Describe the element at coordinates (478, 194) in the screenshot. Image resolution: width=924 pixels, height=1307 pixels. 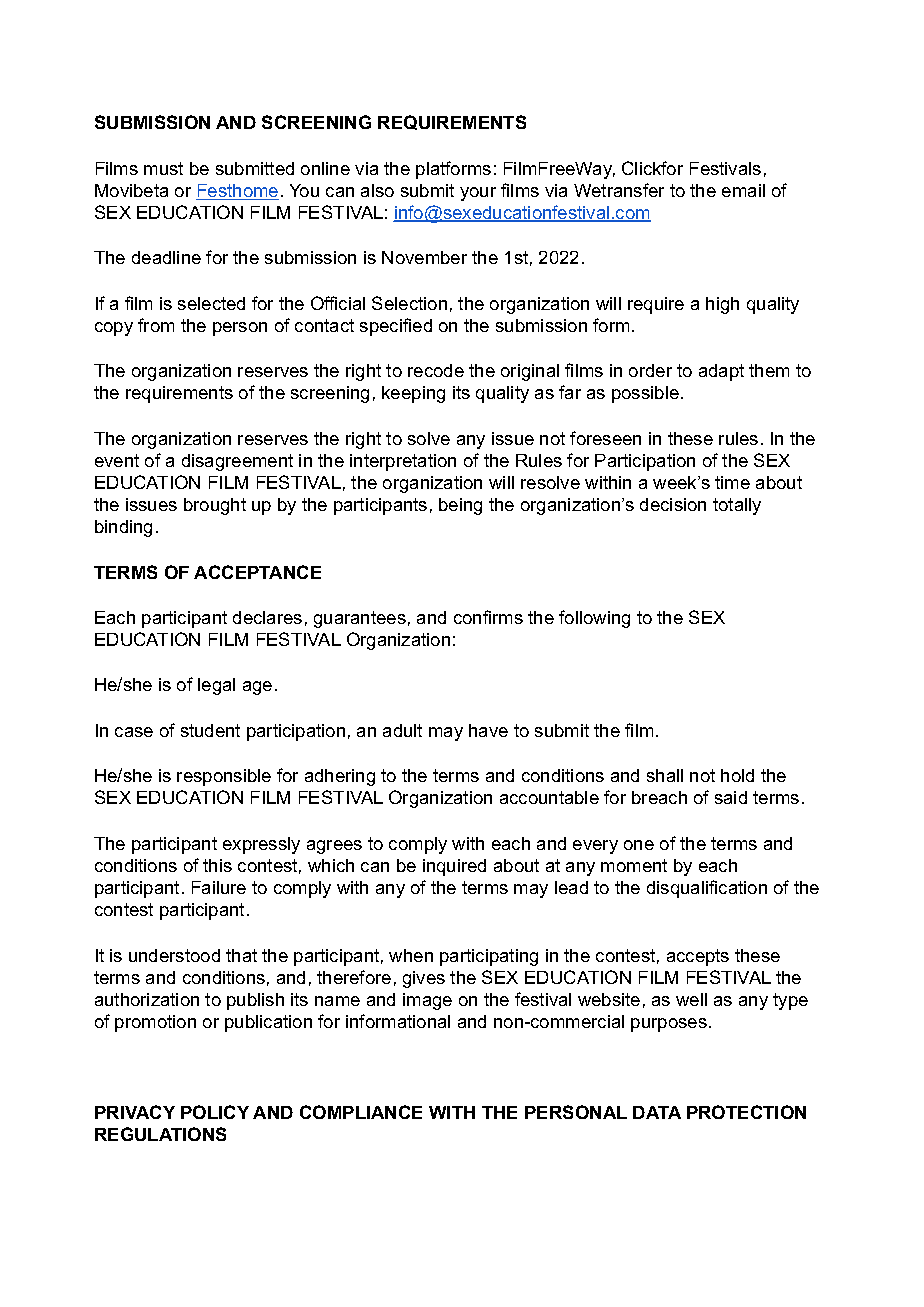
I see `your` at that location.
